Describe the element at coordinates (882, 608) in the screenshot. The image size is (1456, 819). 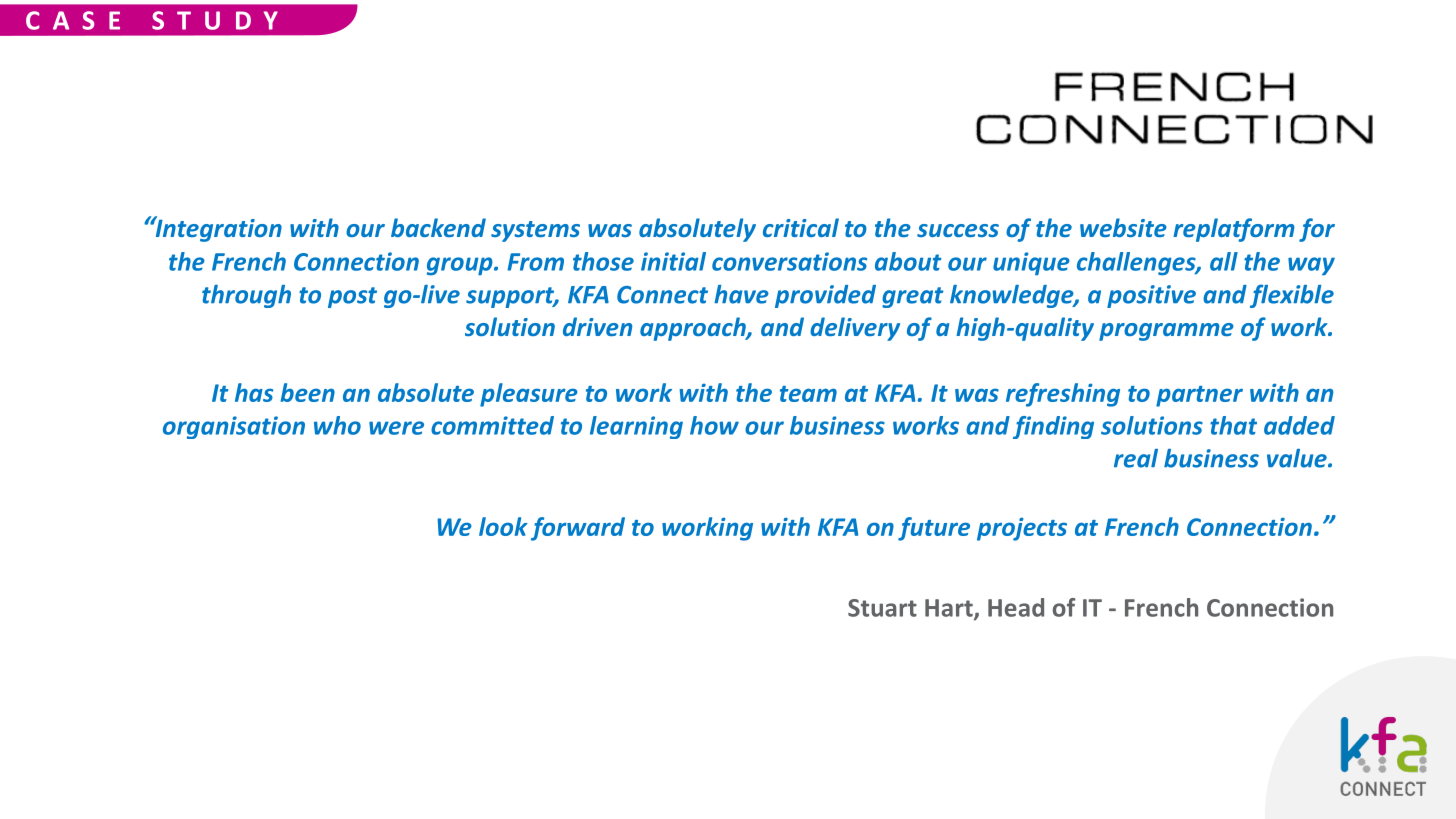
I see `Stuart` at that location.
